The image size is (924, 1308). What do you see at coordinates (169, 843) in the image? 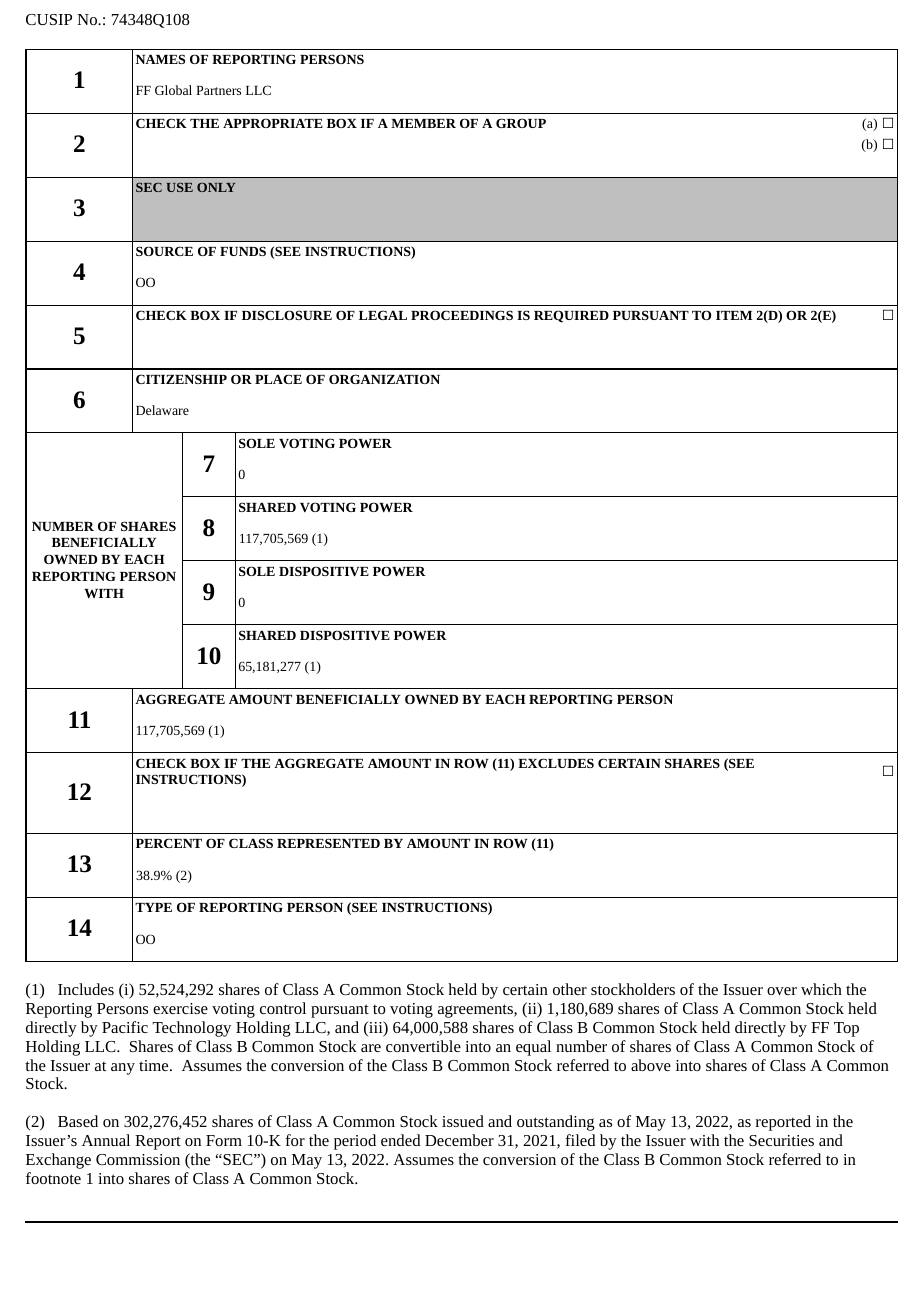
I see `PERCENT` at bounding box center [169, 843].
